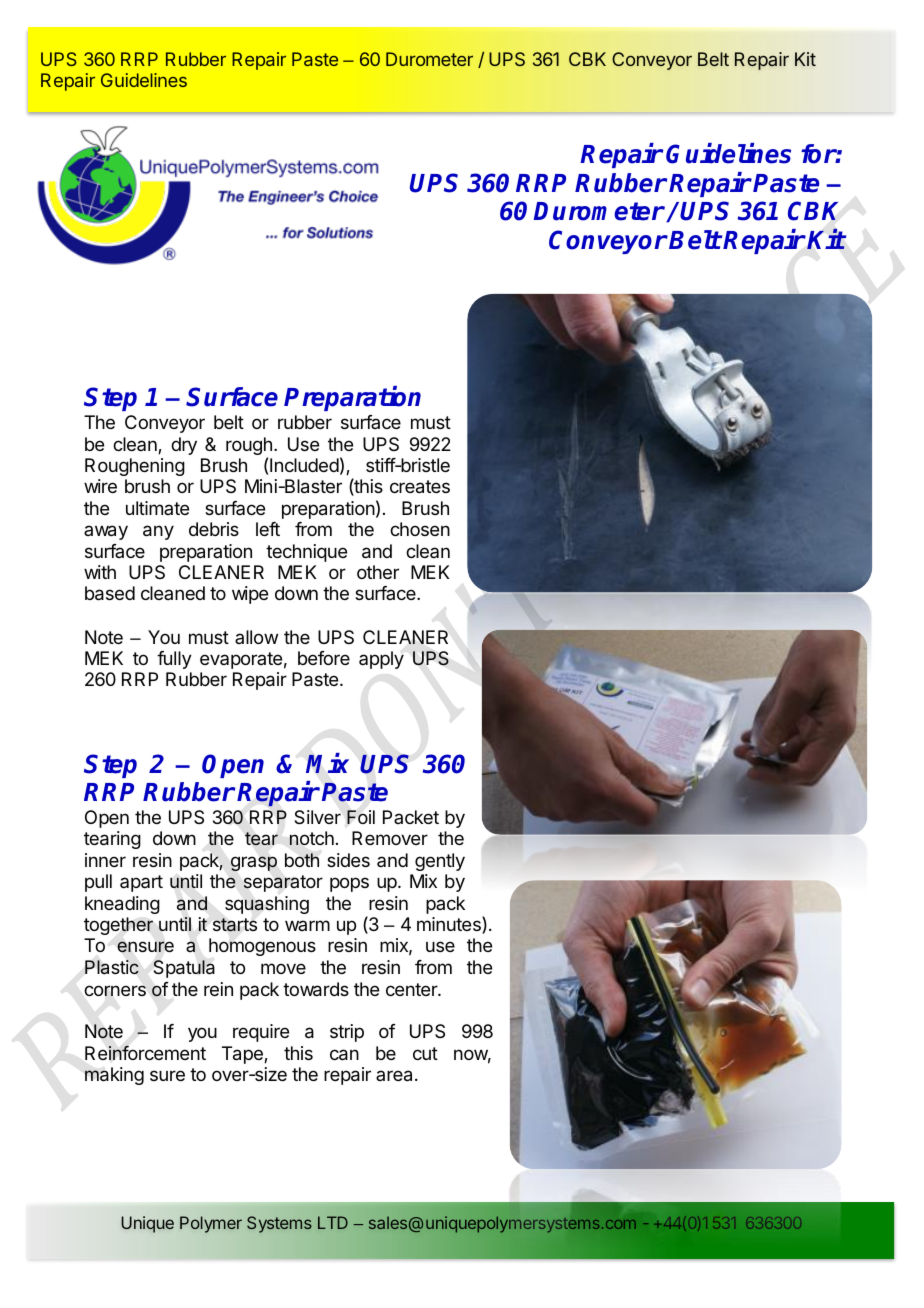  Describe the element at coordinates (157, 508) in the image. I see `ultimate` at that location.
